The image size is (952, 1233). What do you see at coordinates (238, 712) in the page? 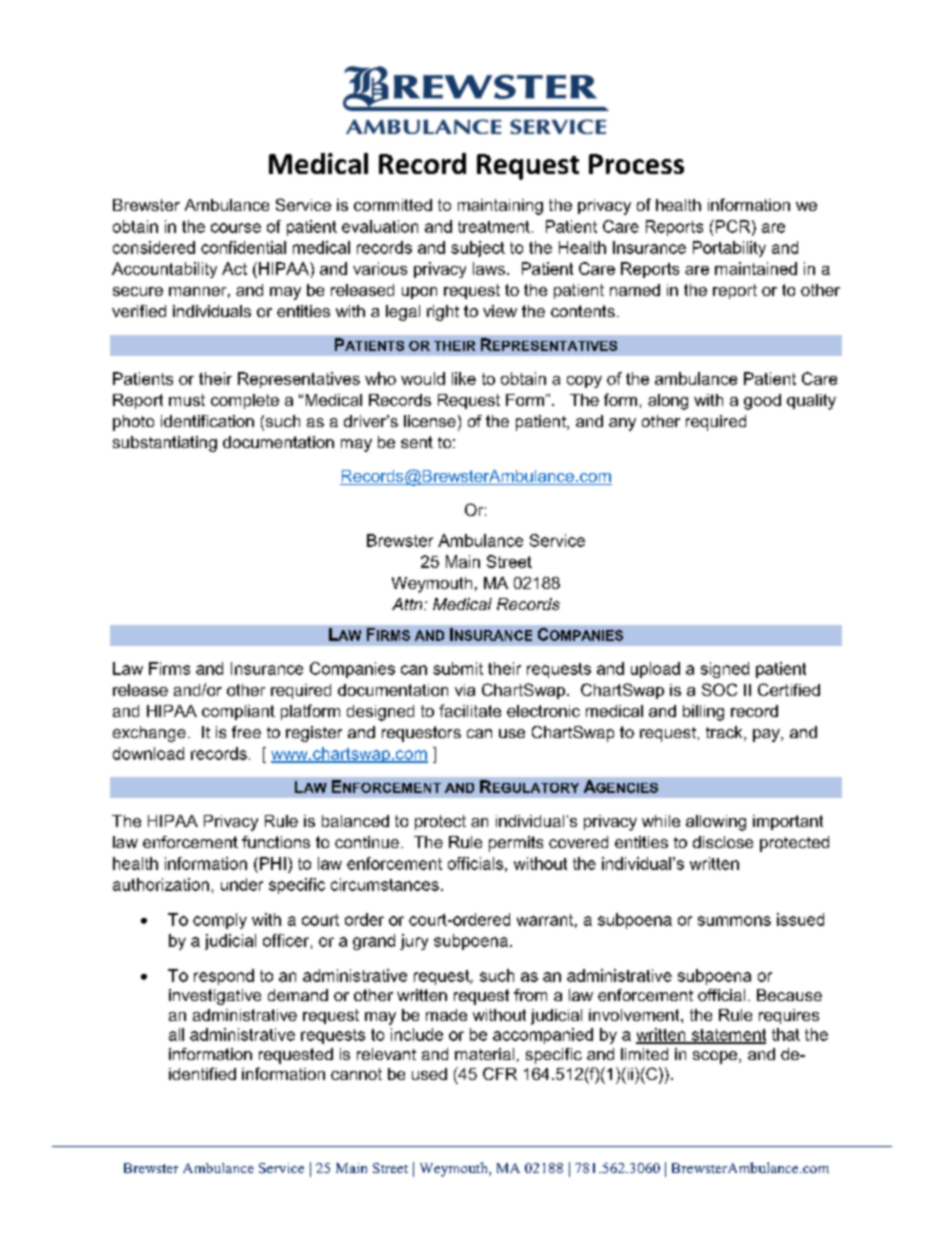
I see `compliant` at bounding box center [238, 712].
